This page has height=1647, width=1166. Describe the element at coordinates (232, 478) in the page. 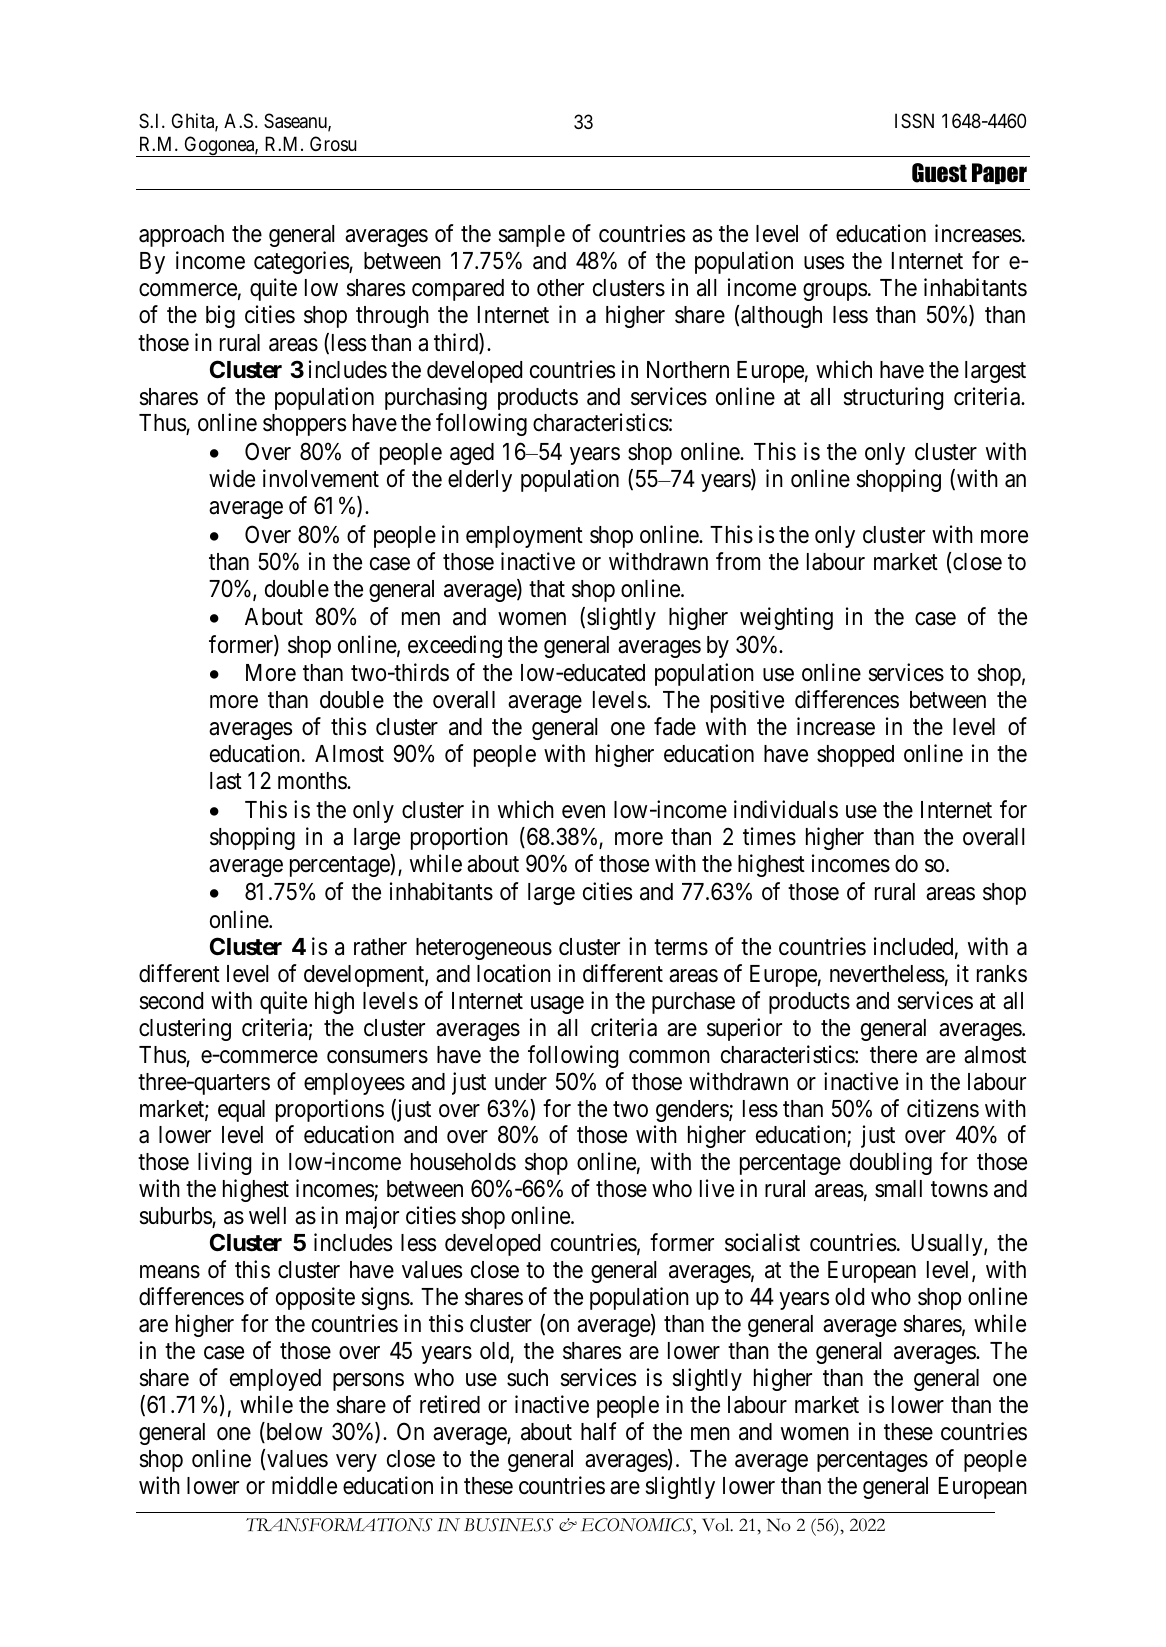

I see `wide` at that location.
